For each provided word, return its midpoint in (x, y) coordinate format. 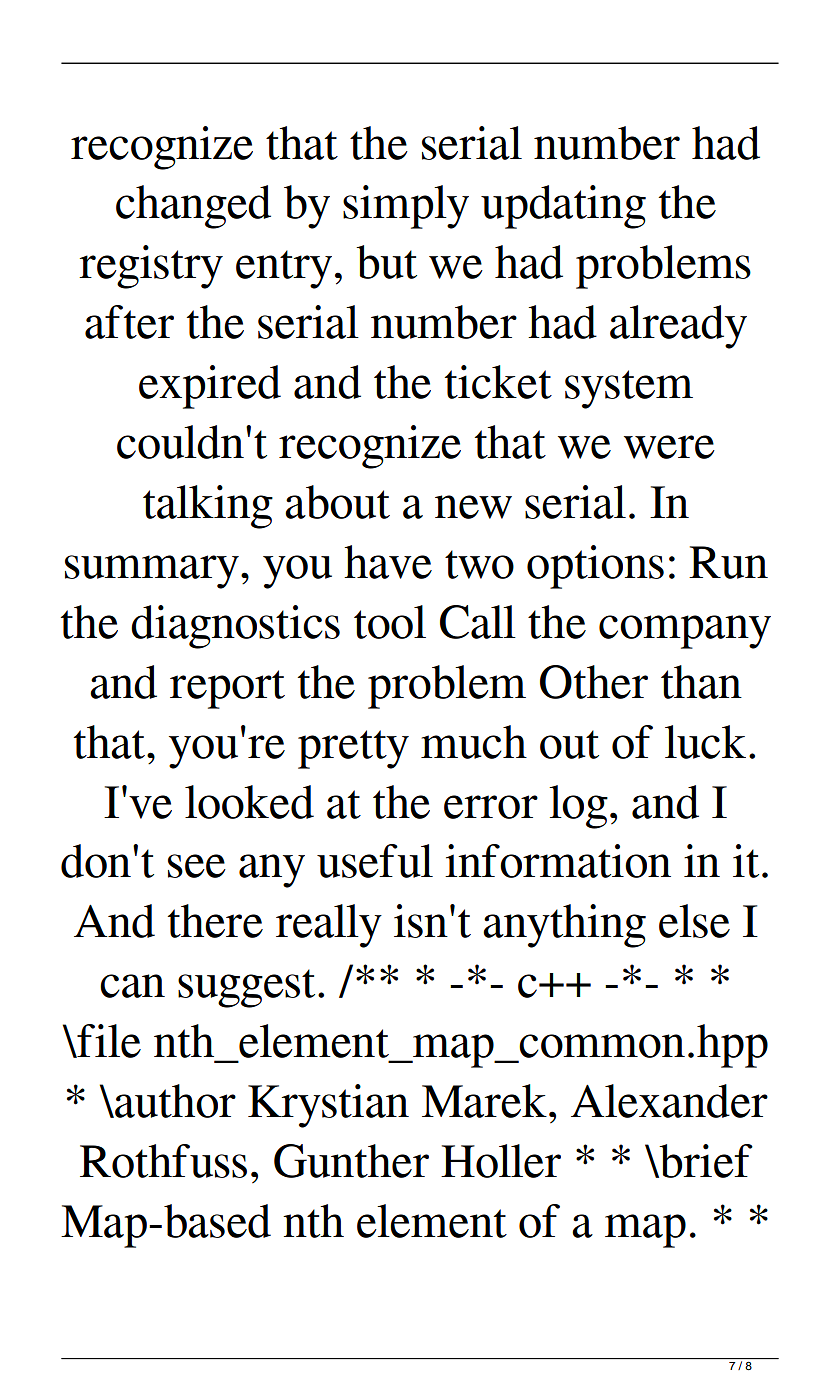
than (701, 682)
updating (563, 207)
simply (406, 207)
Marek (484, 1101)
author (174, 1101)
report (227, 689)
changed (193, 207)
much (474, 742)
